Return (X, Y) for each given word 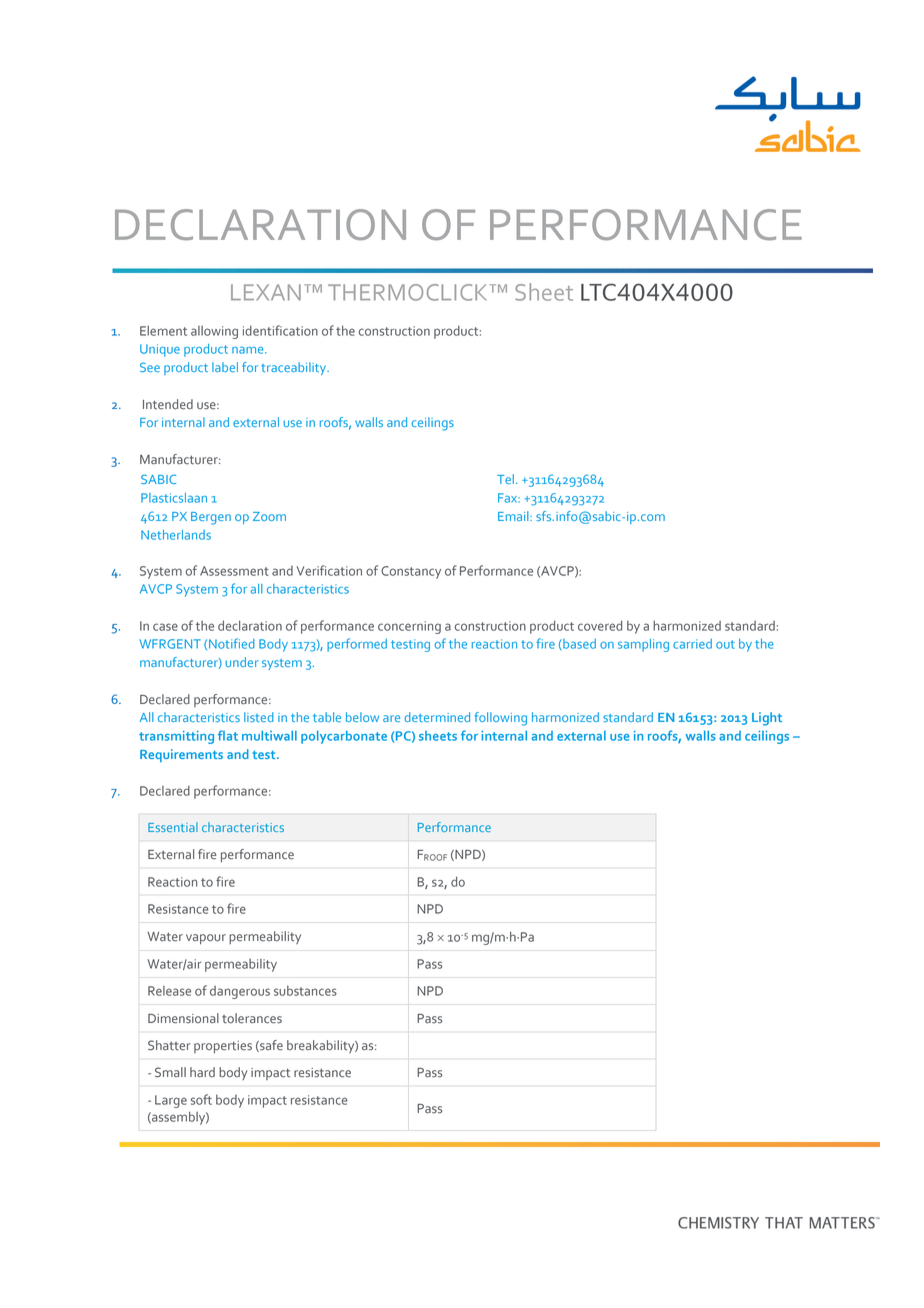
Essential (173, 827)
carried (692, 644)
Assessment (234, 571)
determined (437, 717)
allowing (214, 332)
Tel (505, 479)
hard (202, 1072)
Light (767, 719)
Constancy (411, 572)
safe (270, 1046)
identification (280, 330)
